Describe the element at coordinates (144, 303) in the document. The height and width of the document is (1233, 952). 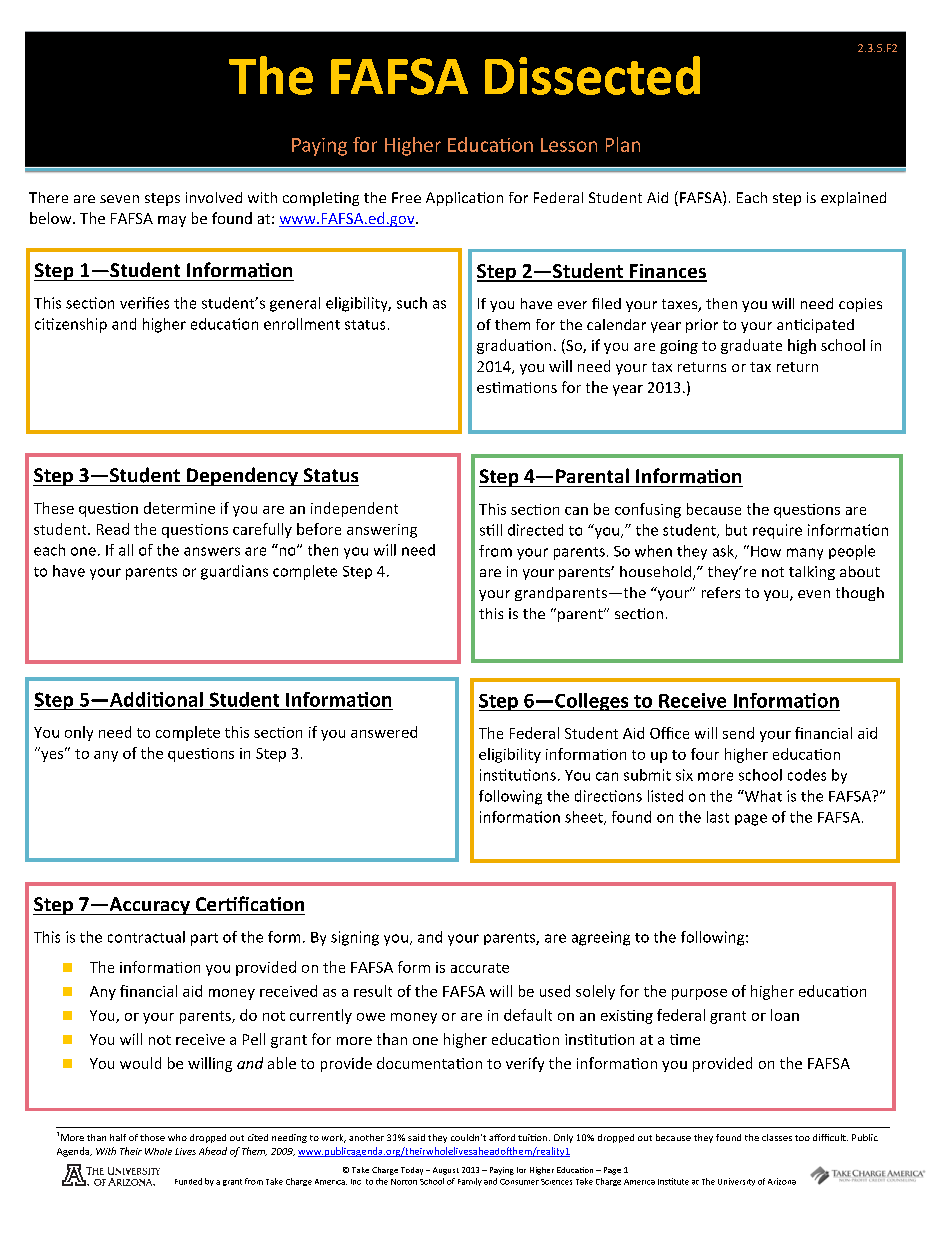
I see `verifies` at that location.
